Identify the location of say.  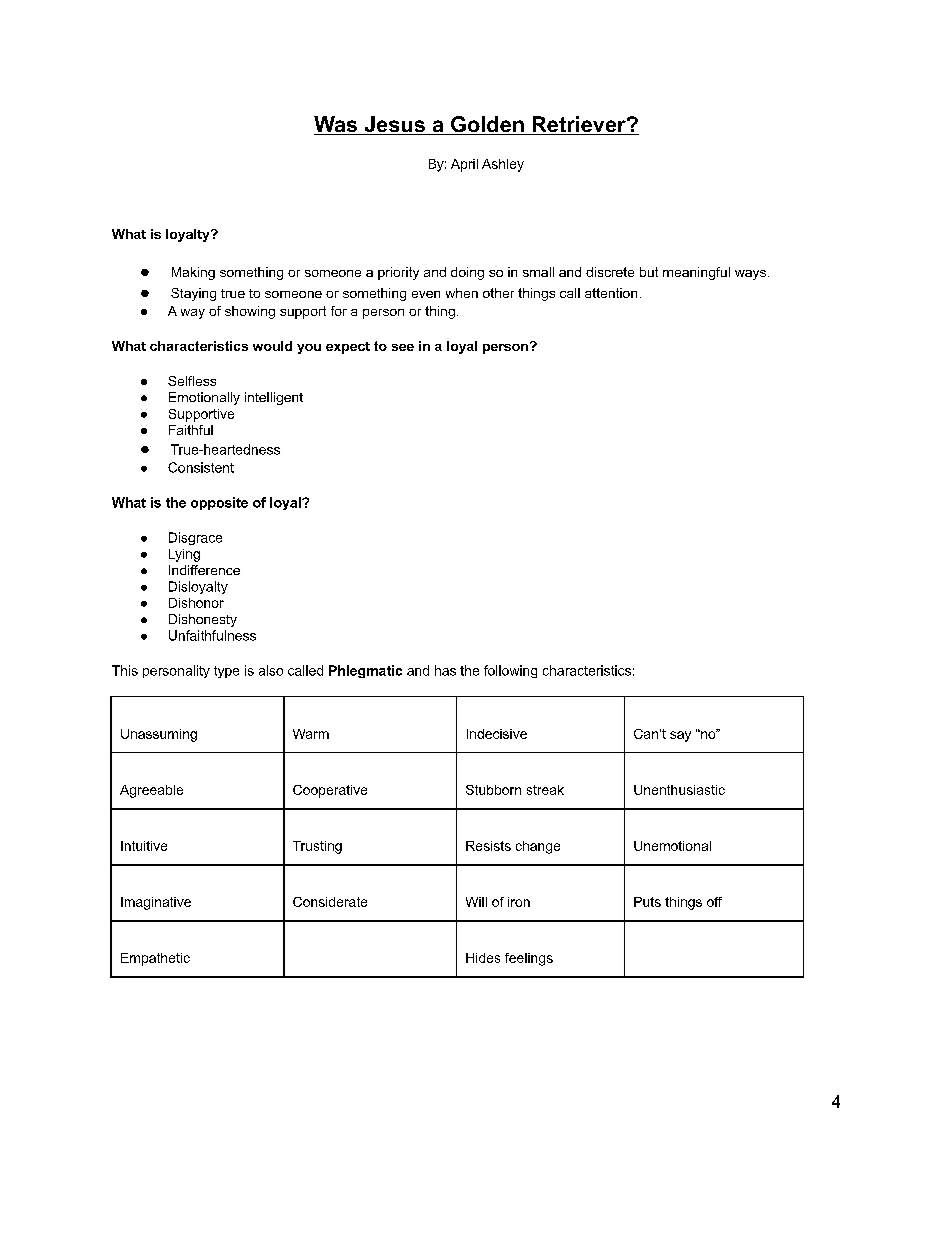
(680, 736).
